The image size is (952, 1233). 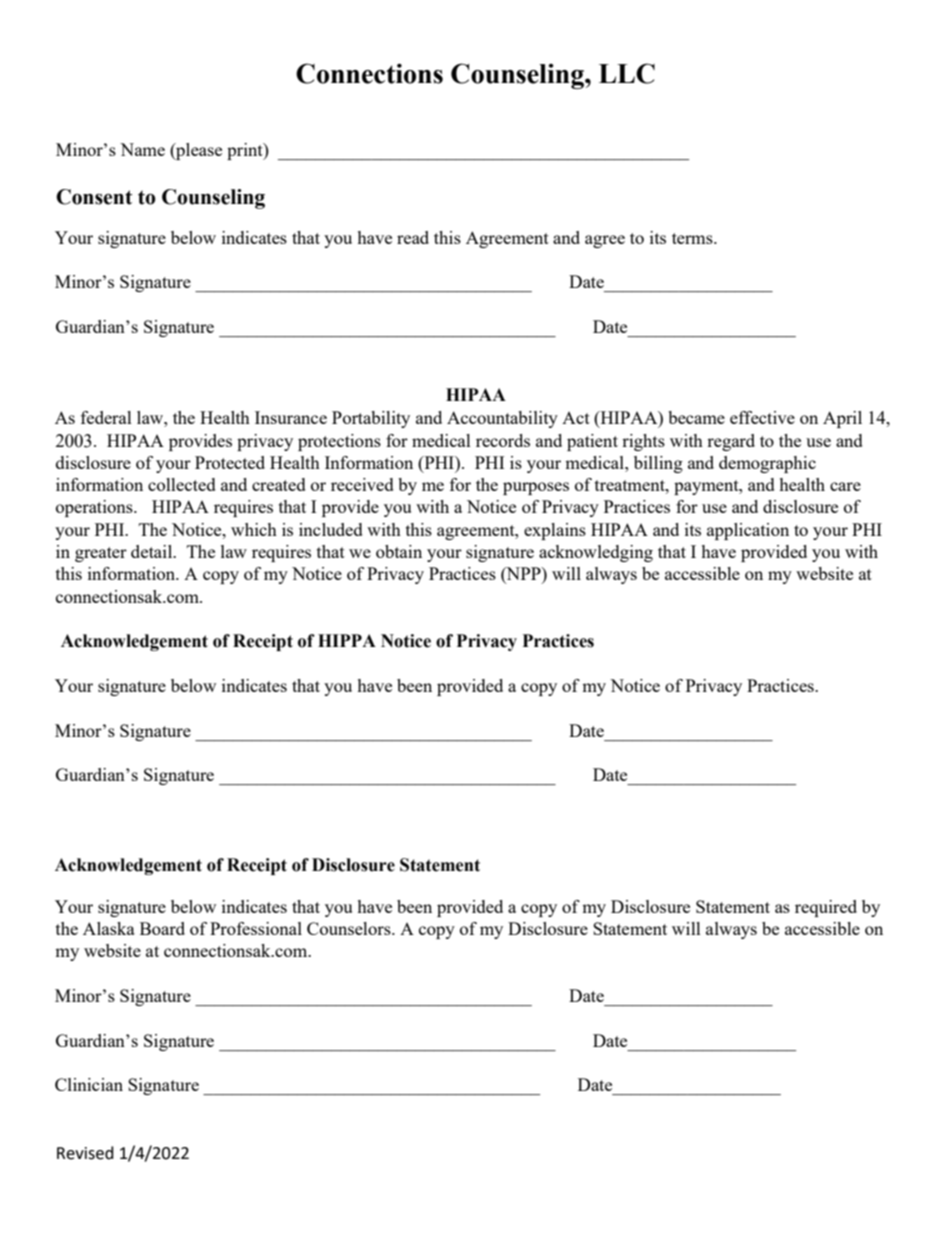 What do you see at coordinates (347, 640) in the screenshot?
I see `HIPPA` at bounding box center [347, 640].
